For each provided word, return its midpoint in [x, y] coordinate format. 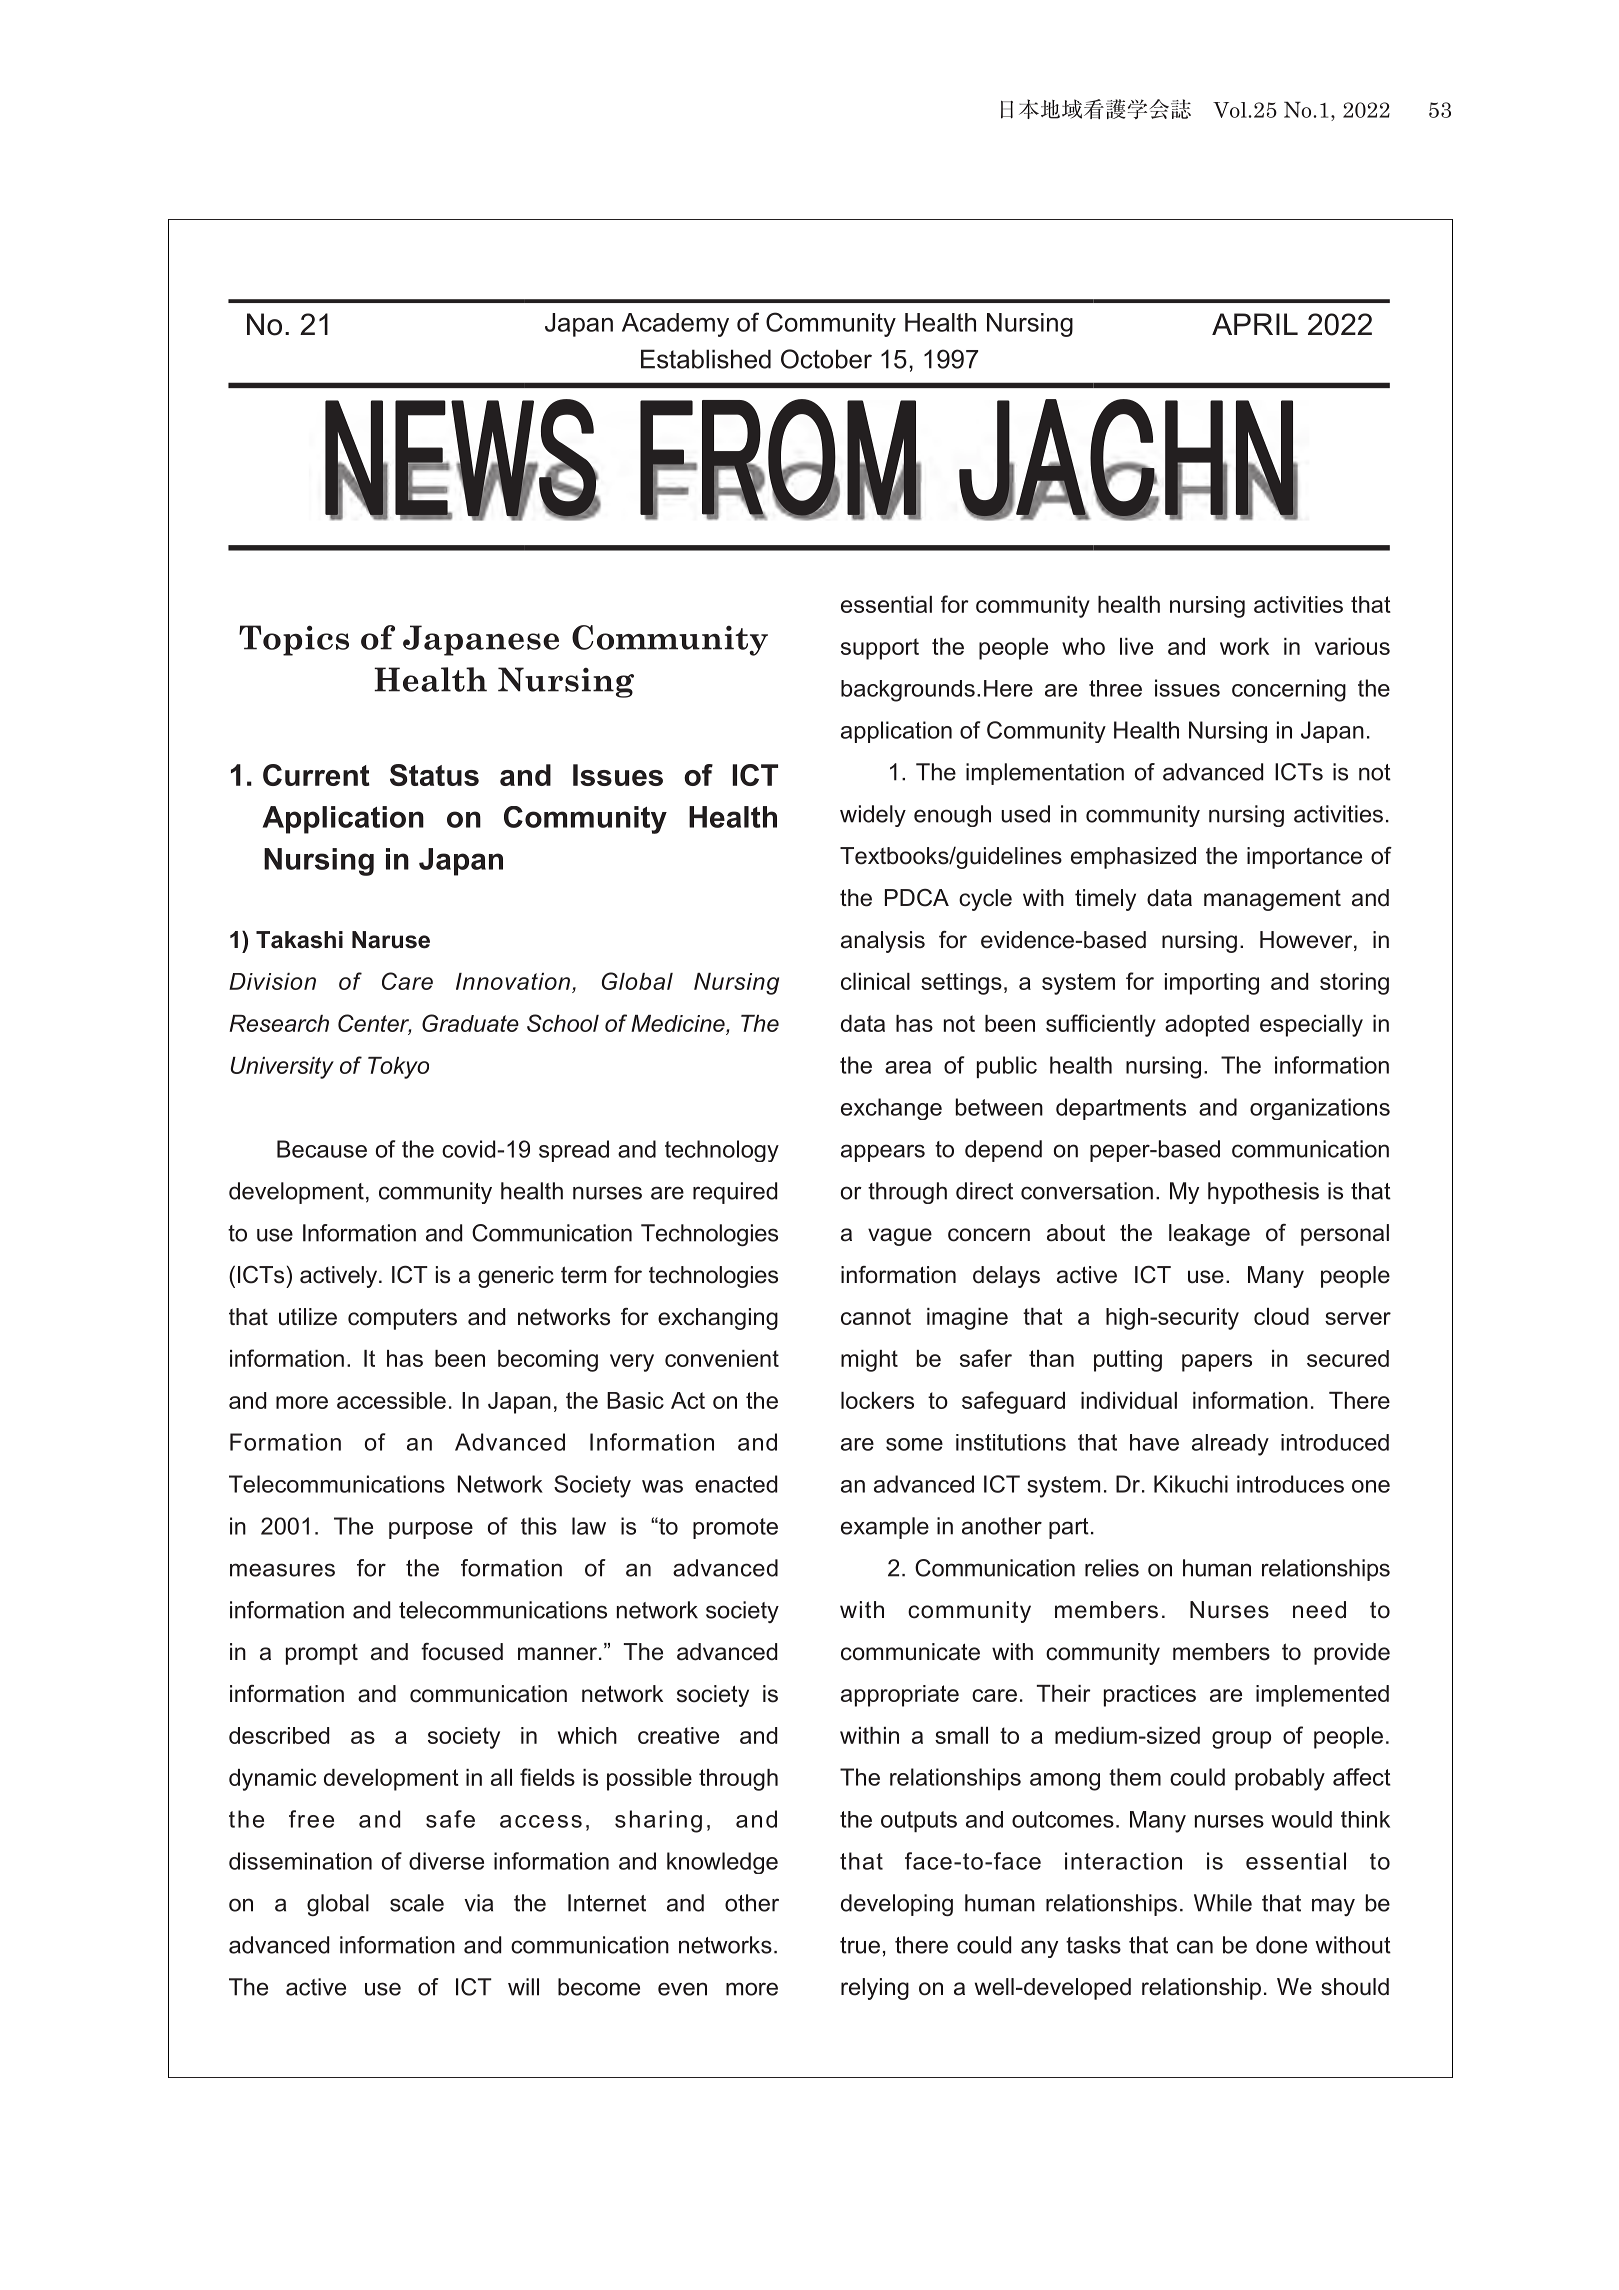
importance [1304, 858]
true [860, 1945]
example [885, 1528]
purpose [431, 1530]
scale [417, 1903]
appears [883, 1153]
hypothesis [1263, 1193]
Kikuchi [1191, 1484]
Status [434, 775]
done [1281, 1945]
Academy [675, 325]
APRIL [1255, 324]
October [826, 359]
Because [322, 1149]
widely [873, 816]
